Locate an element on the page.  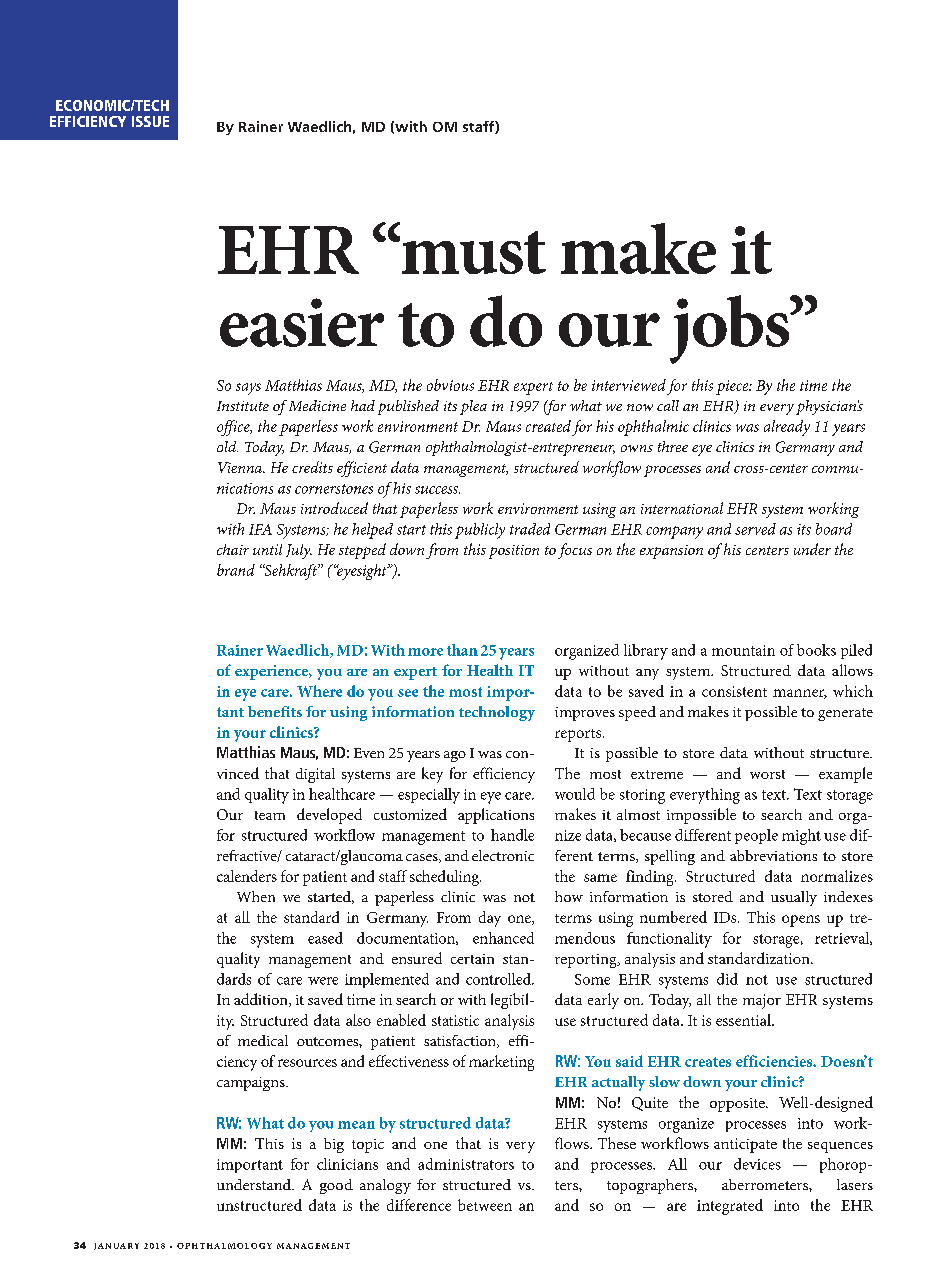
administrators is located at coordinates (466, 1164).
